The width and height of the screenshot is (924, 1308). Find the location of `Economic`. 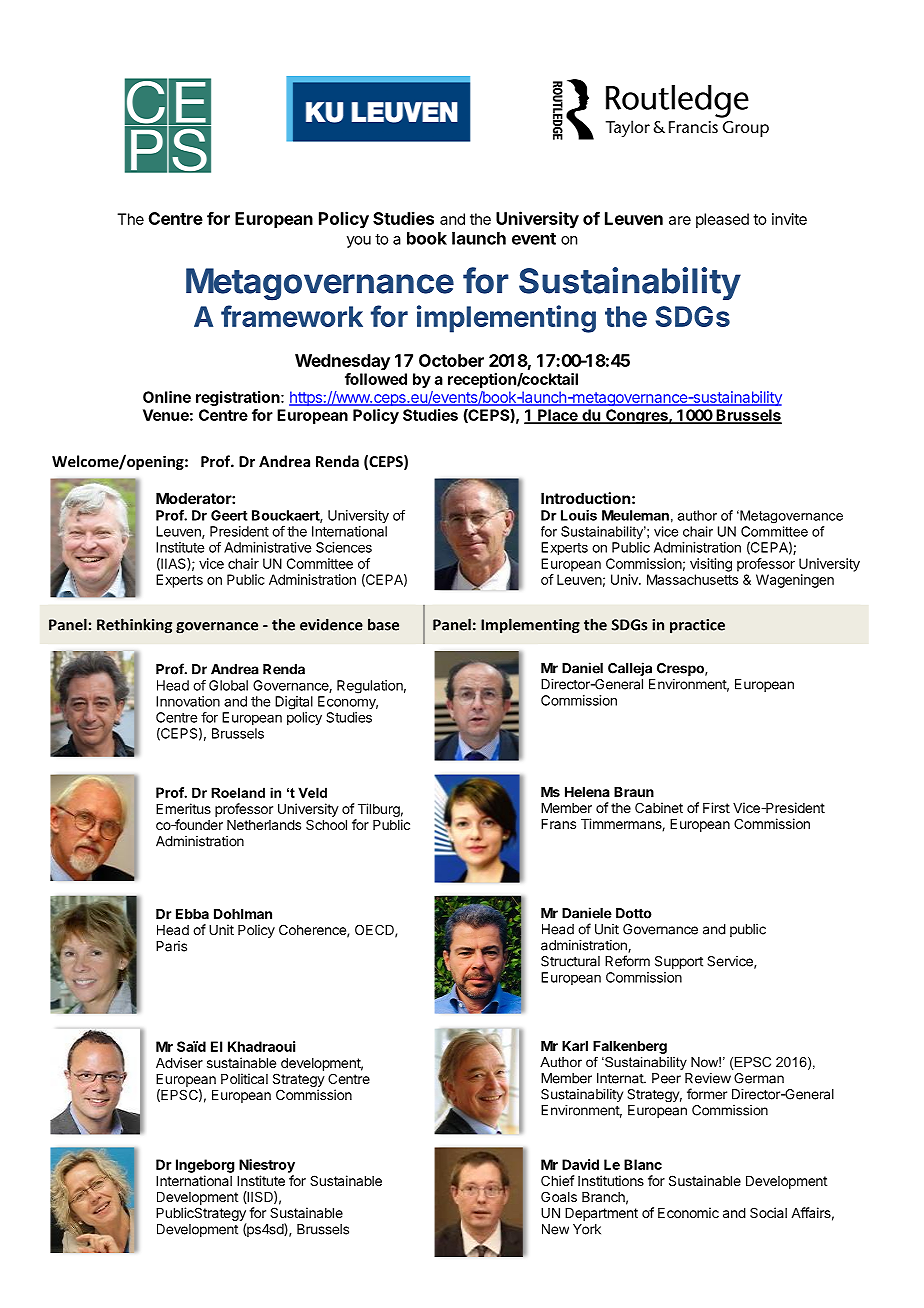

Economic is located at coordinates (688, 1212).
